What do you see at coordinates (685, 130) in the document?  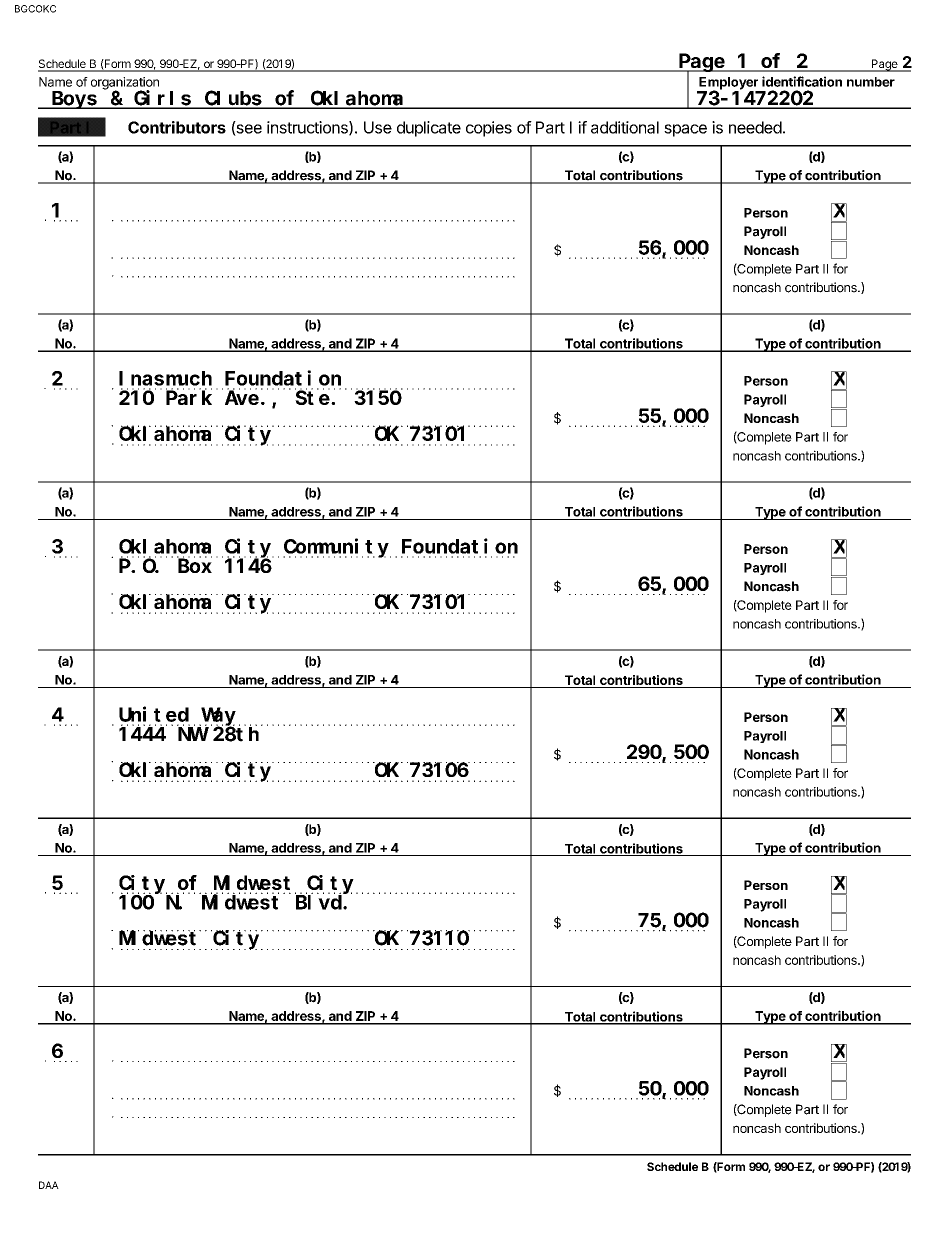 I see `space` at bounding box center [685, 130].
